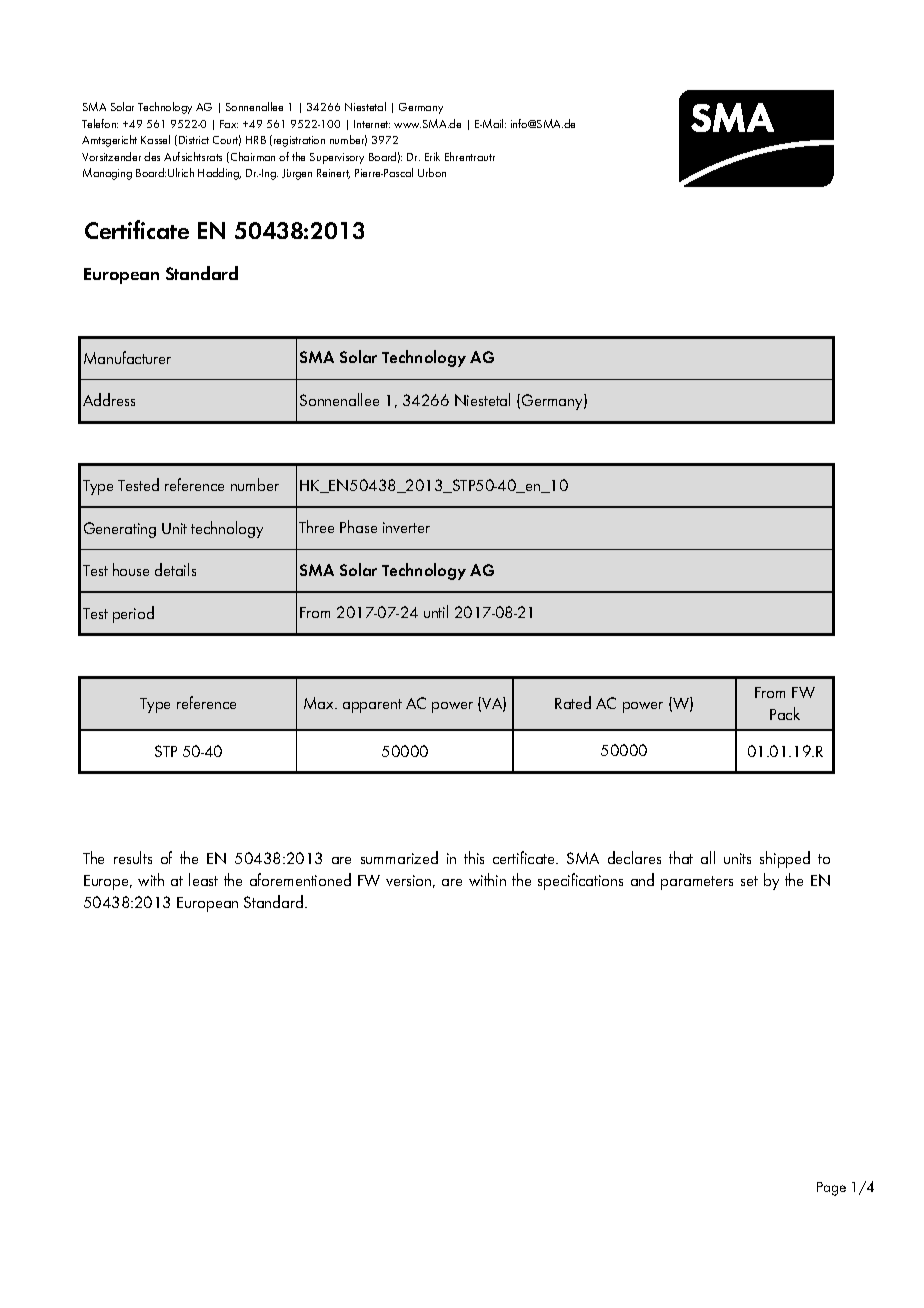 The height and width of the image is (1308, 924). What do you see at coordinates (474, 857) in the image?
I see `this` at bounding box center [474, 857].
